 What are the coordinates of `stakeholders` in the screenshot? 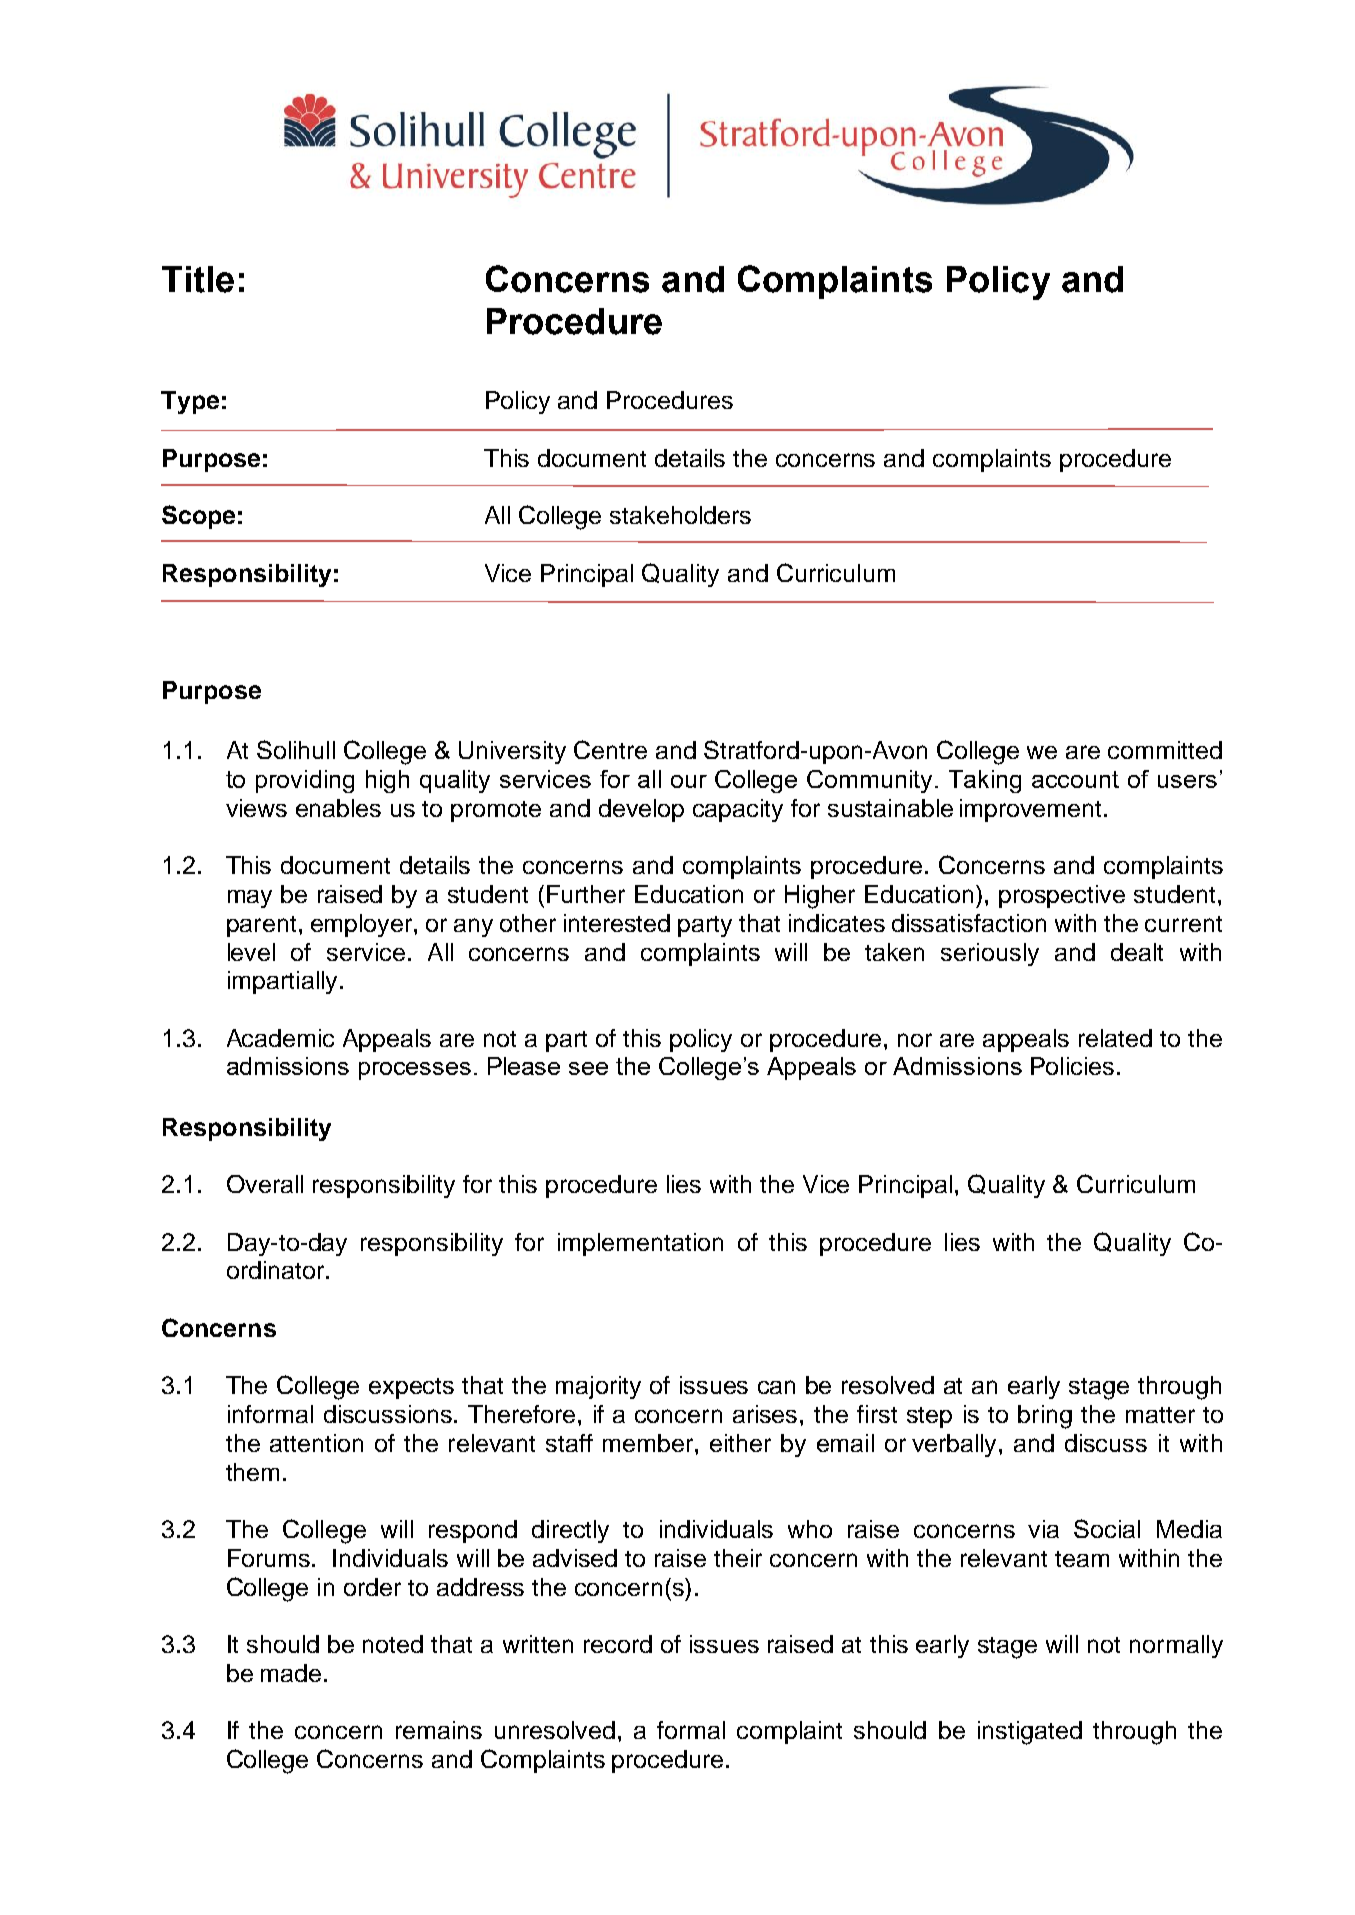 It's located at (680, 515).
